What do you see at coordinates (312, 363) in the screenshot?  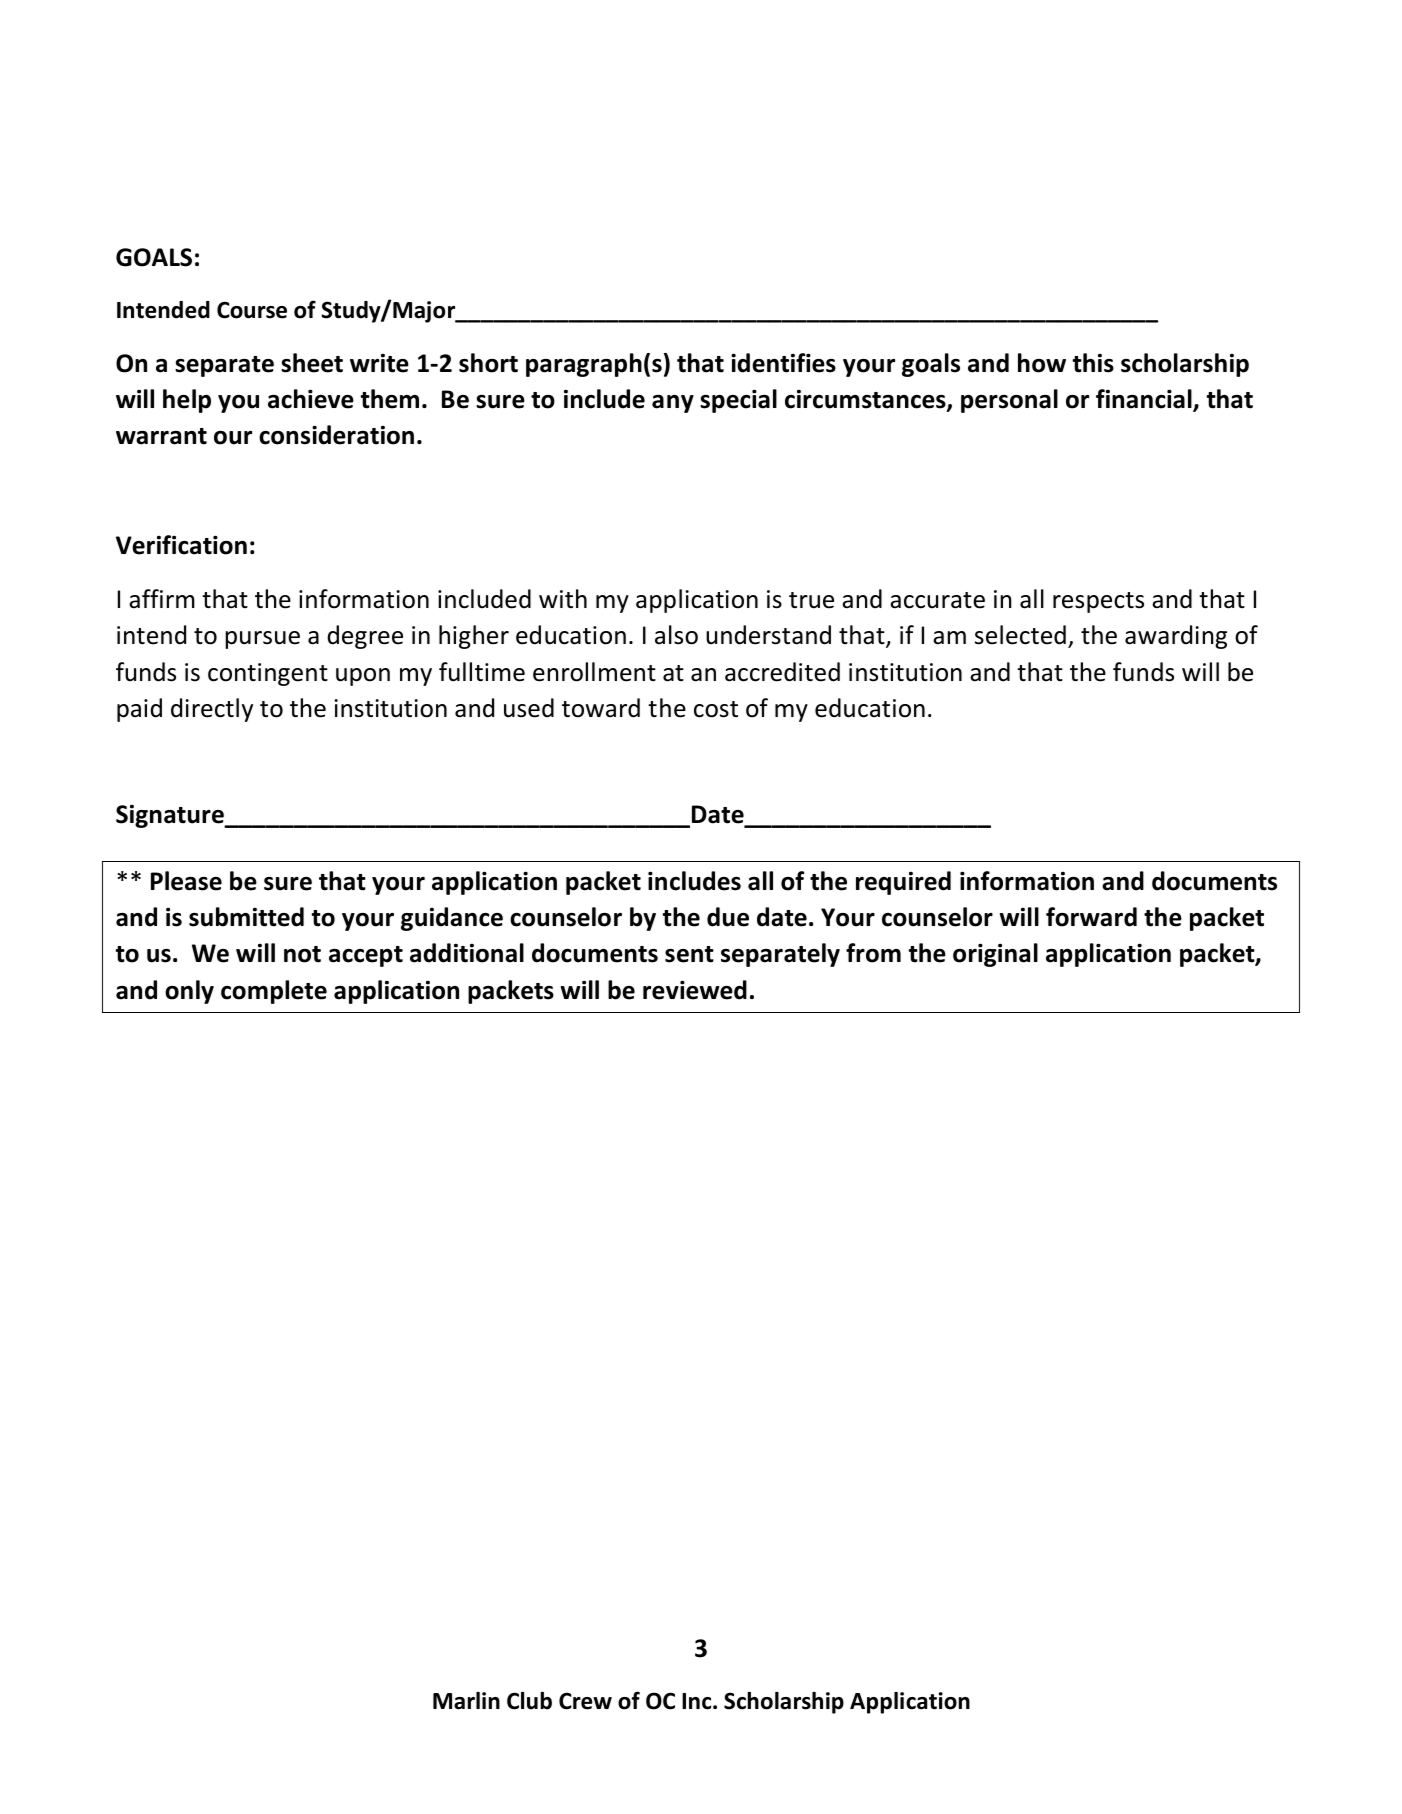 I see `sheet` at bounding box center [312, 363].
